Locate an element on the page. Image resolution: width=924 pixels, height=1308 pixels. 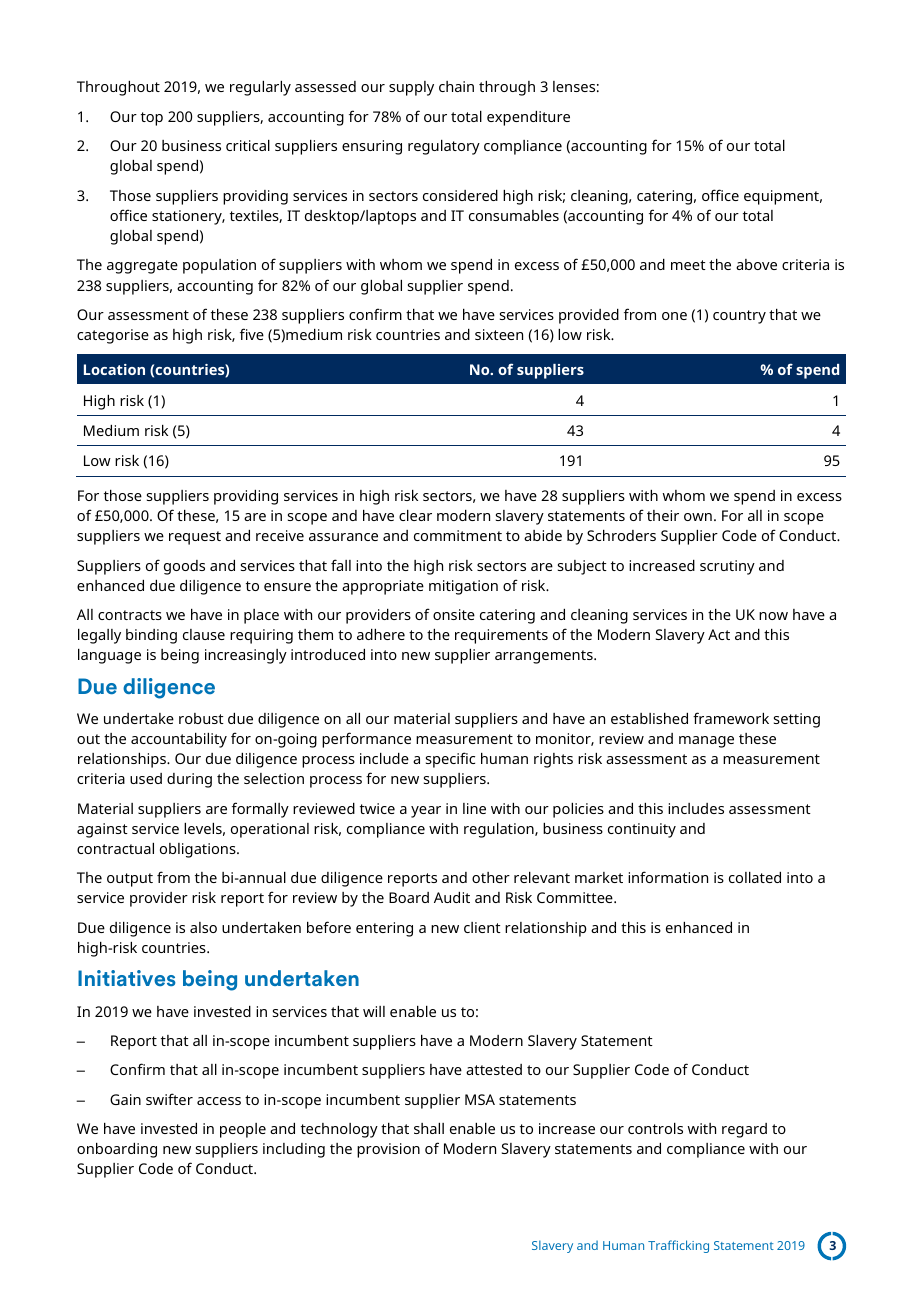
people is located at coordinates (243, 1130).
